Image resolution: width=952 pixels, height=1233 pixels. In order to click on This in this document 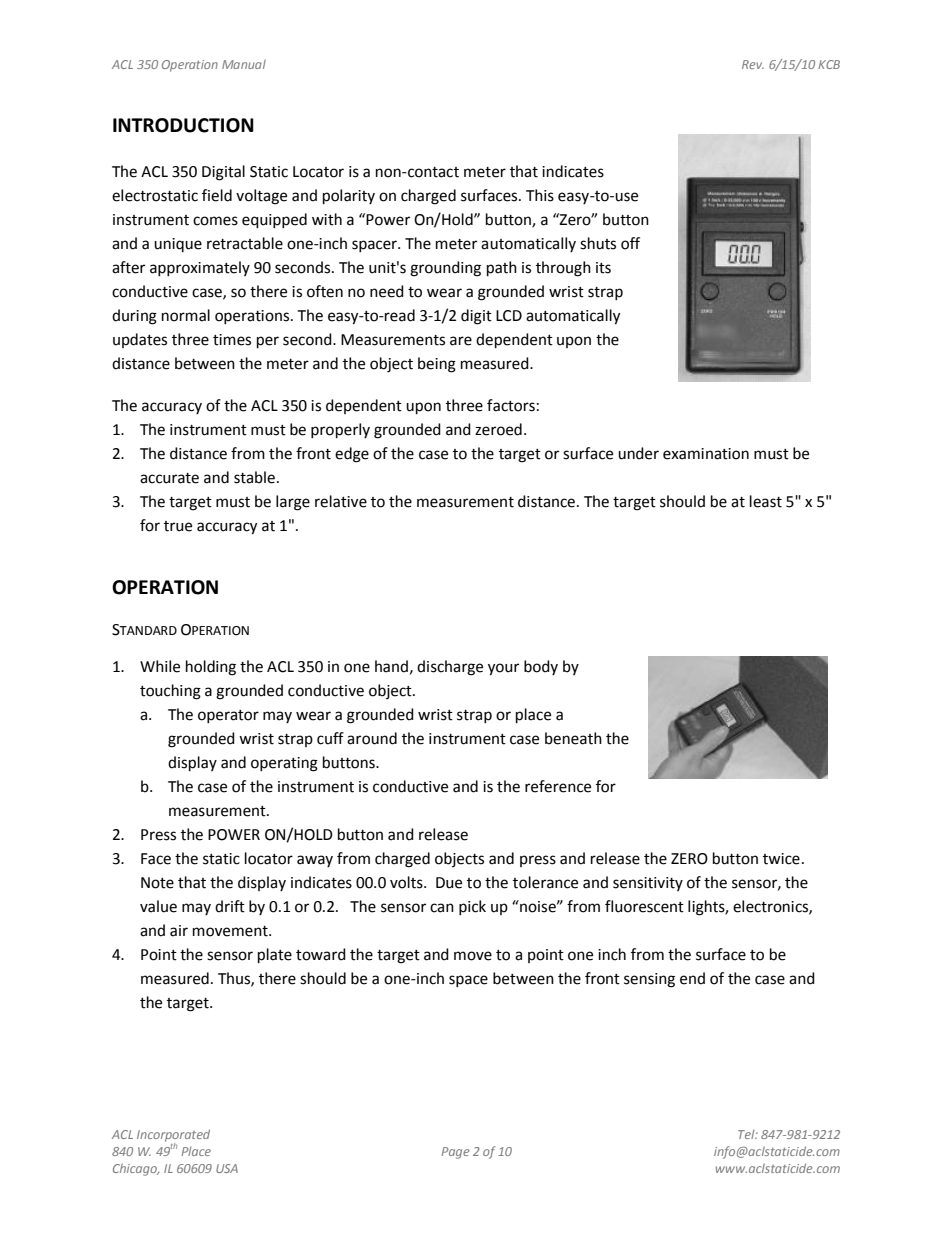, I will do `click(540, 195)`.
